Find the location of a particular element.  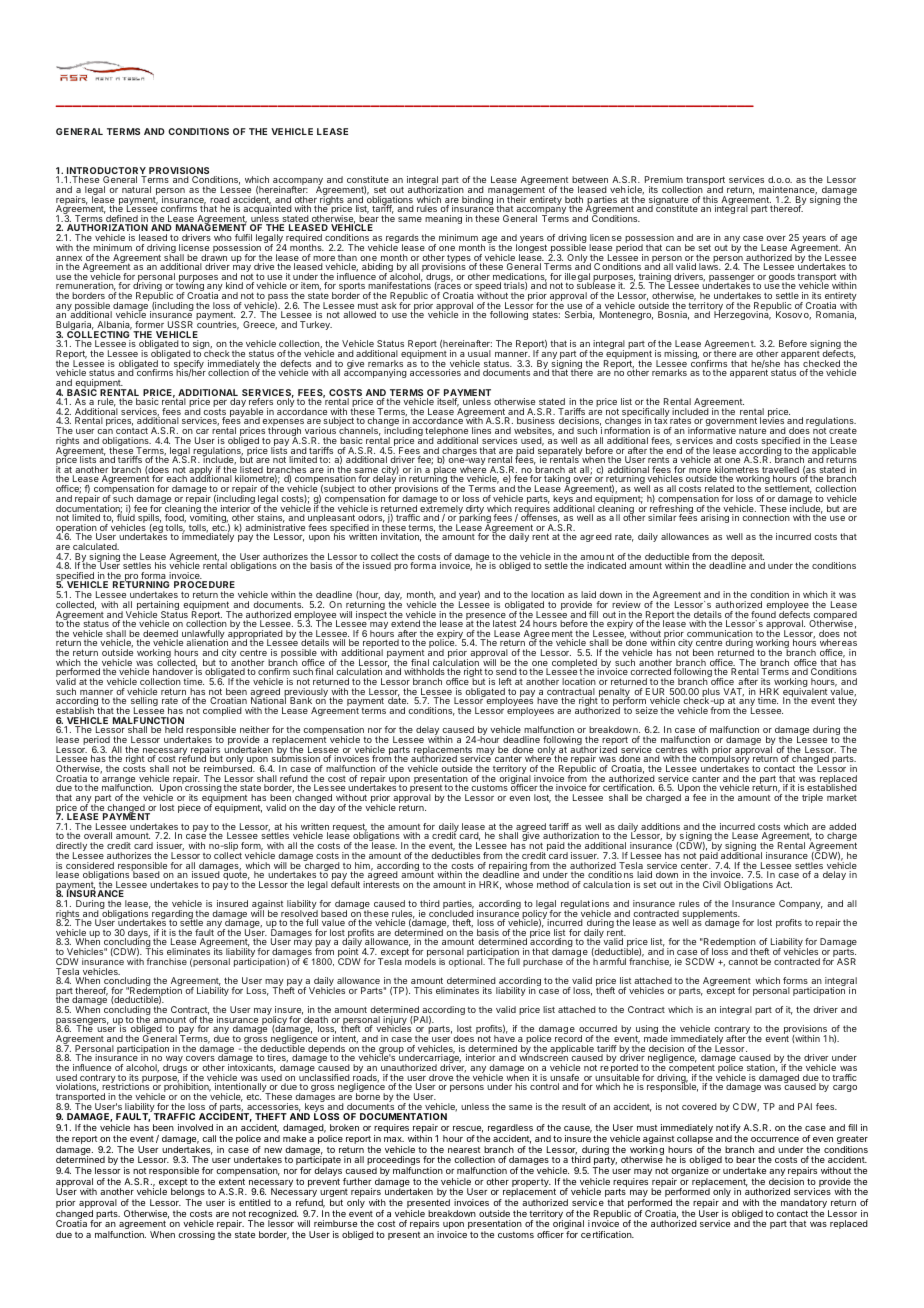

nearest is located at coordinates (464, 1150).
